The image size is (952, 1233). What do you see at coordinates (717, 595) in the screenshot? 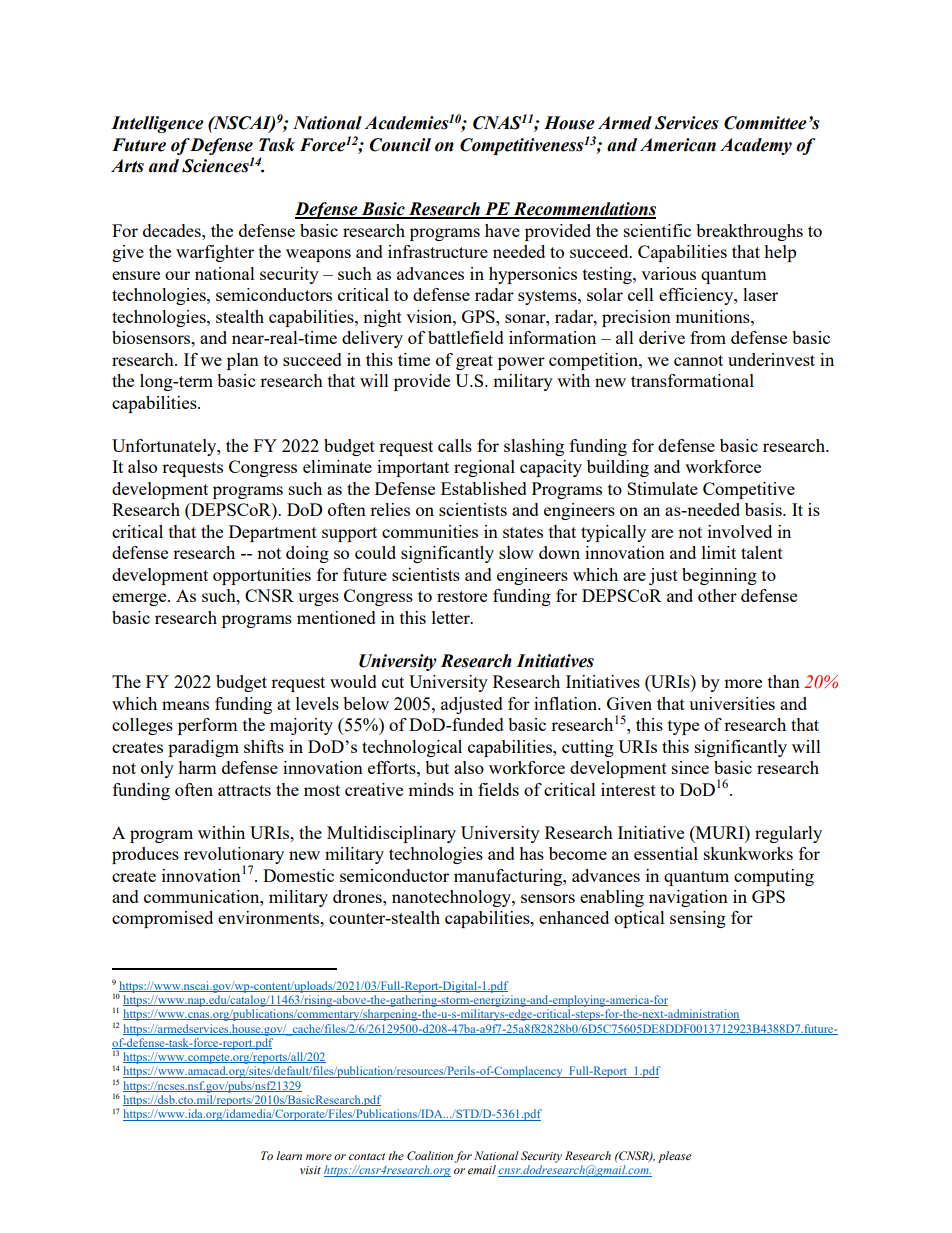
I see `other` at bounding box center [717, 595].
